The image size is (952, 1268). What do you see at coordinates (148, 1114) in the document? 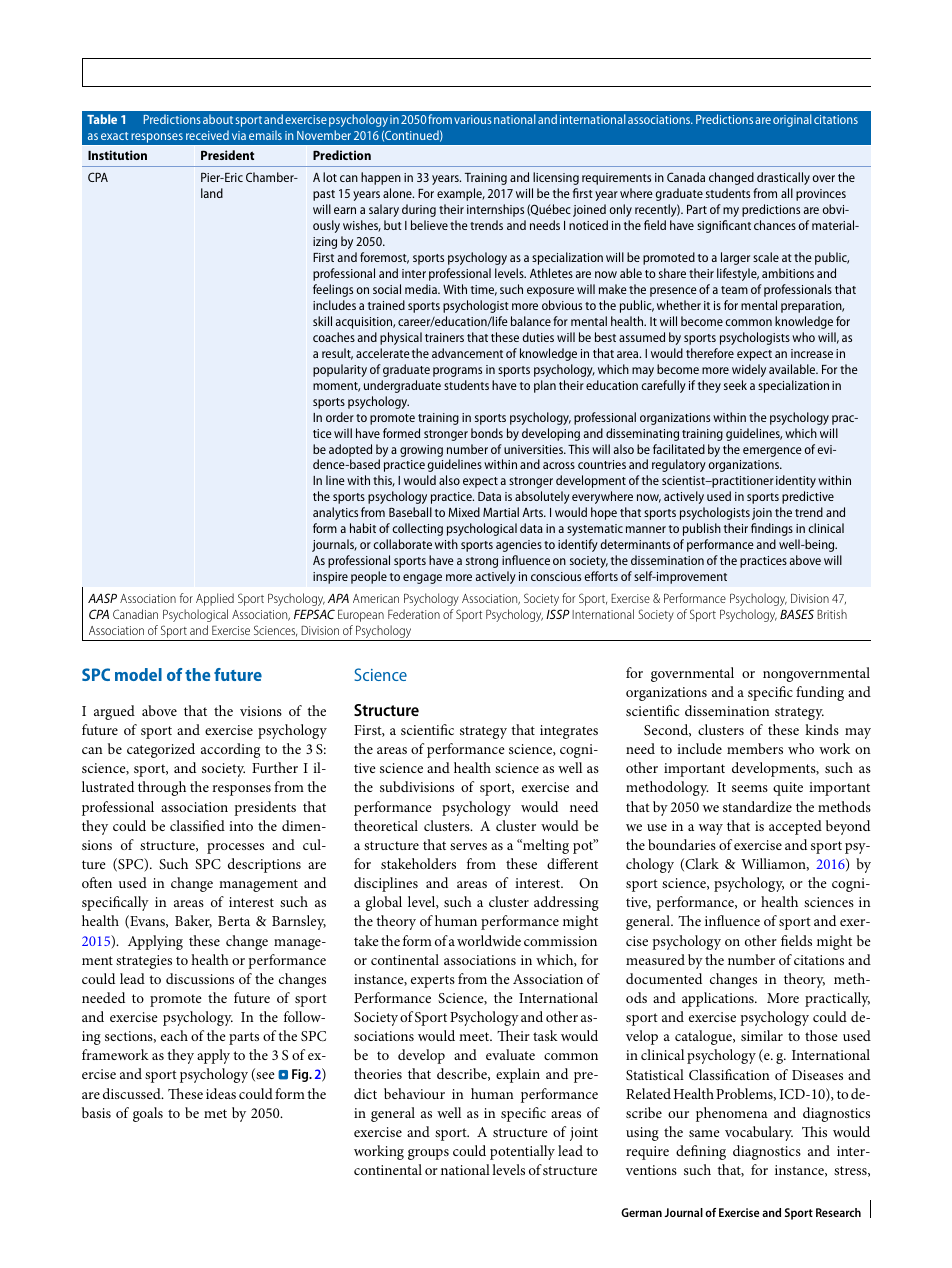
I see `goals` at bounding box center [148, 1114].
